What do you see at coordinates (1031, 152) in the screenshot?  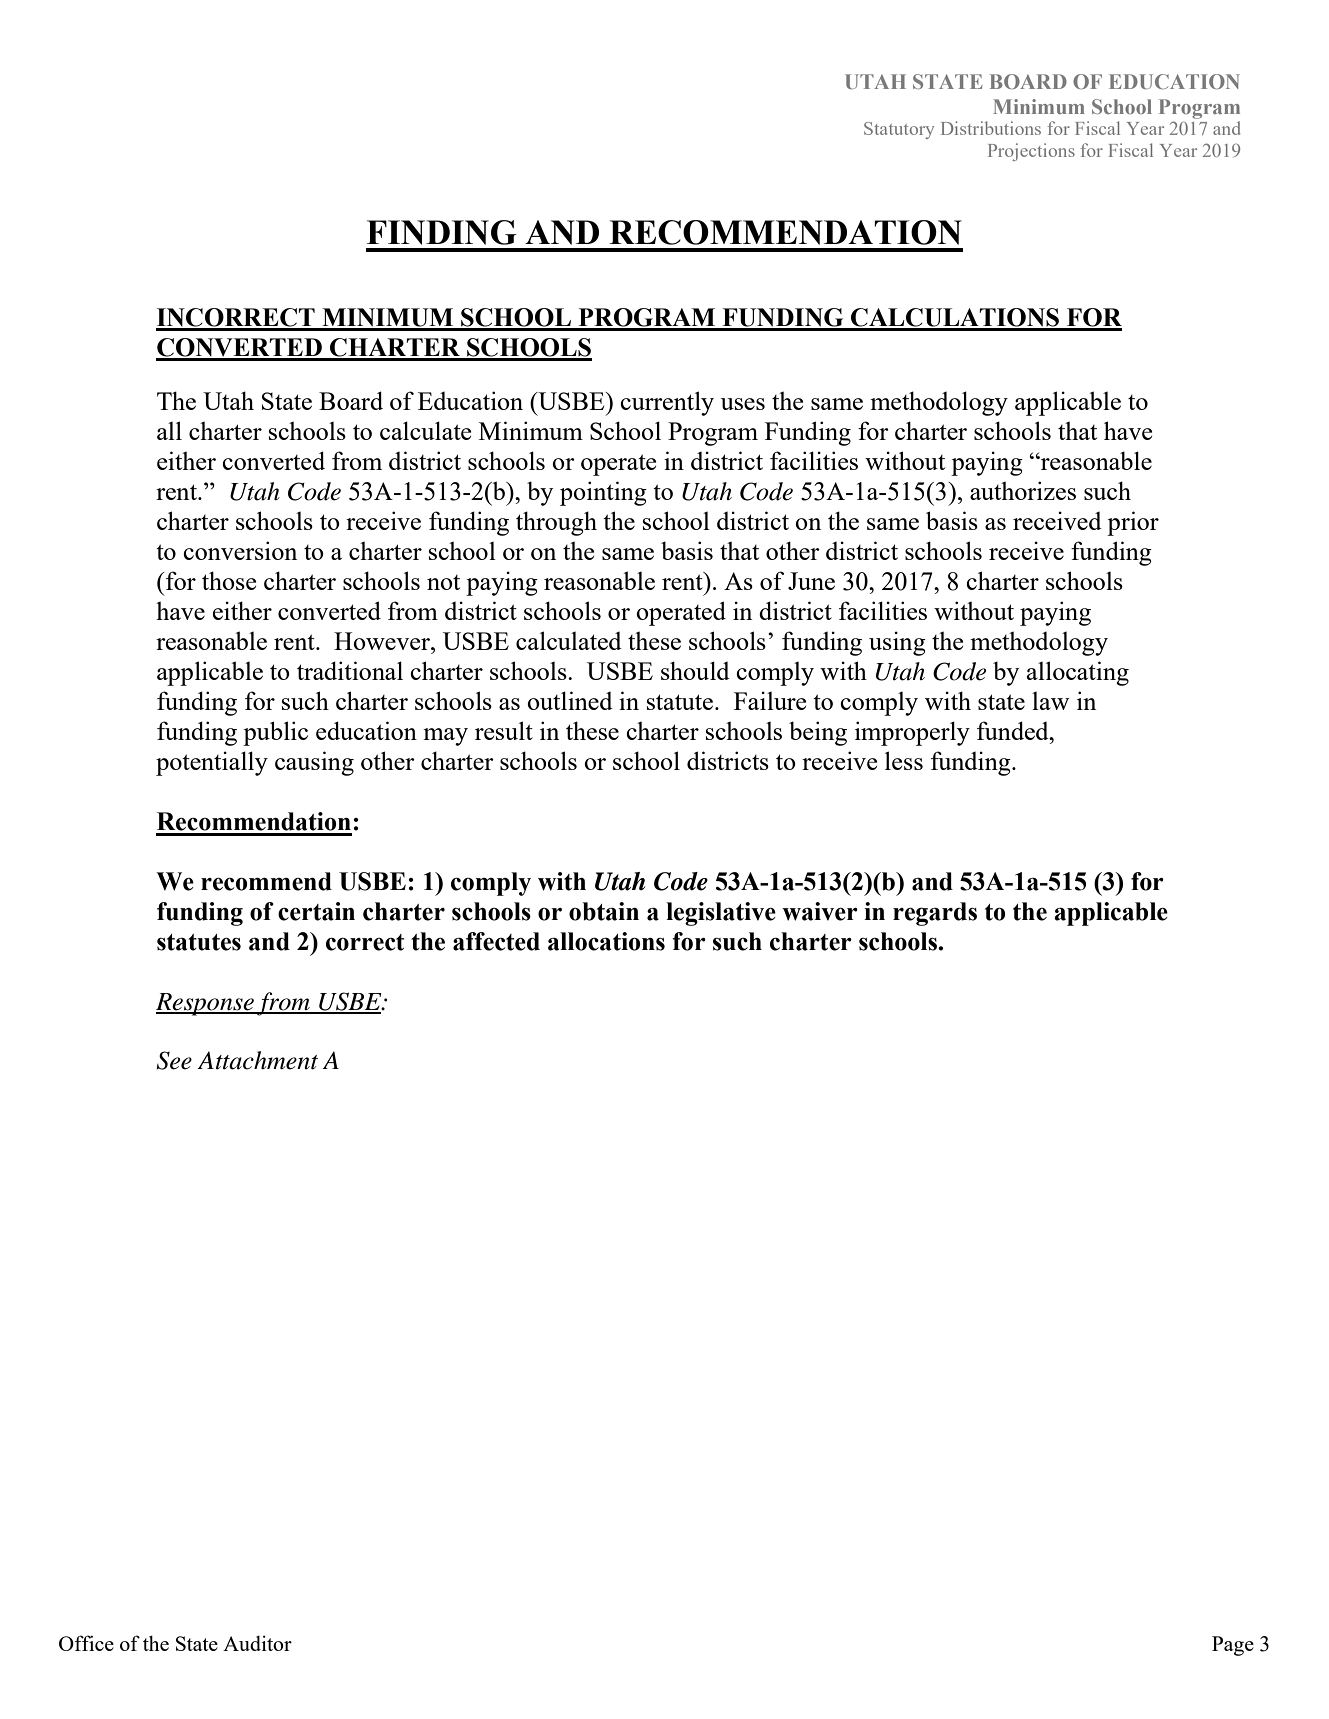 I see `Projections` at bounding box center [1031, 152].
